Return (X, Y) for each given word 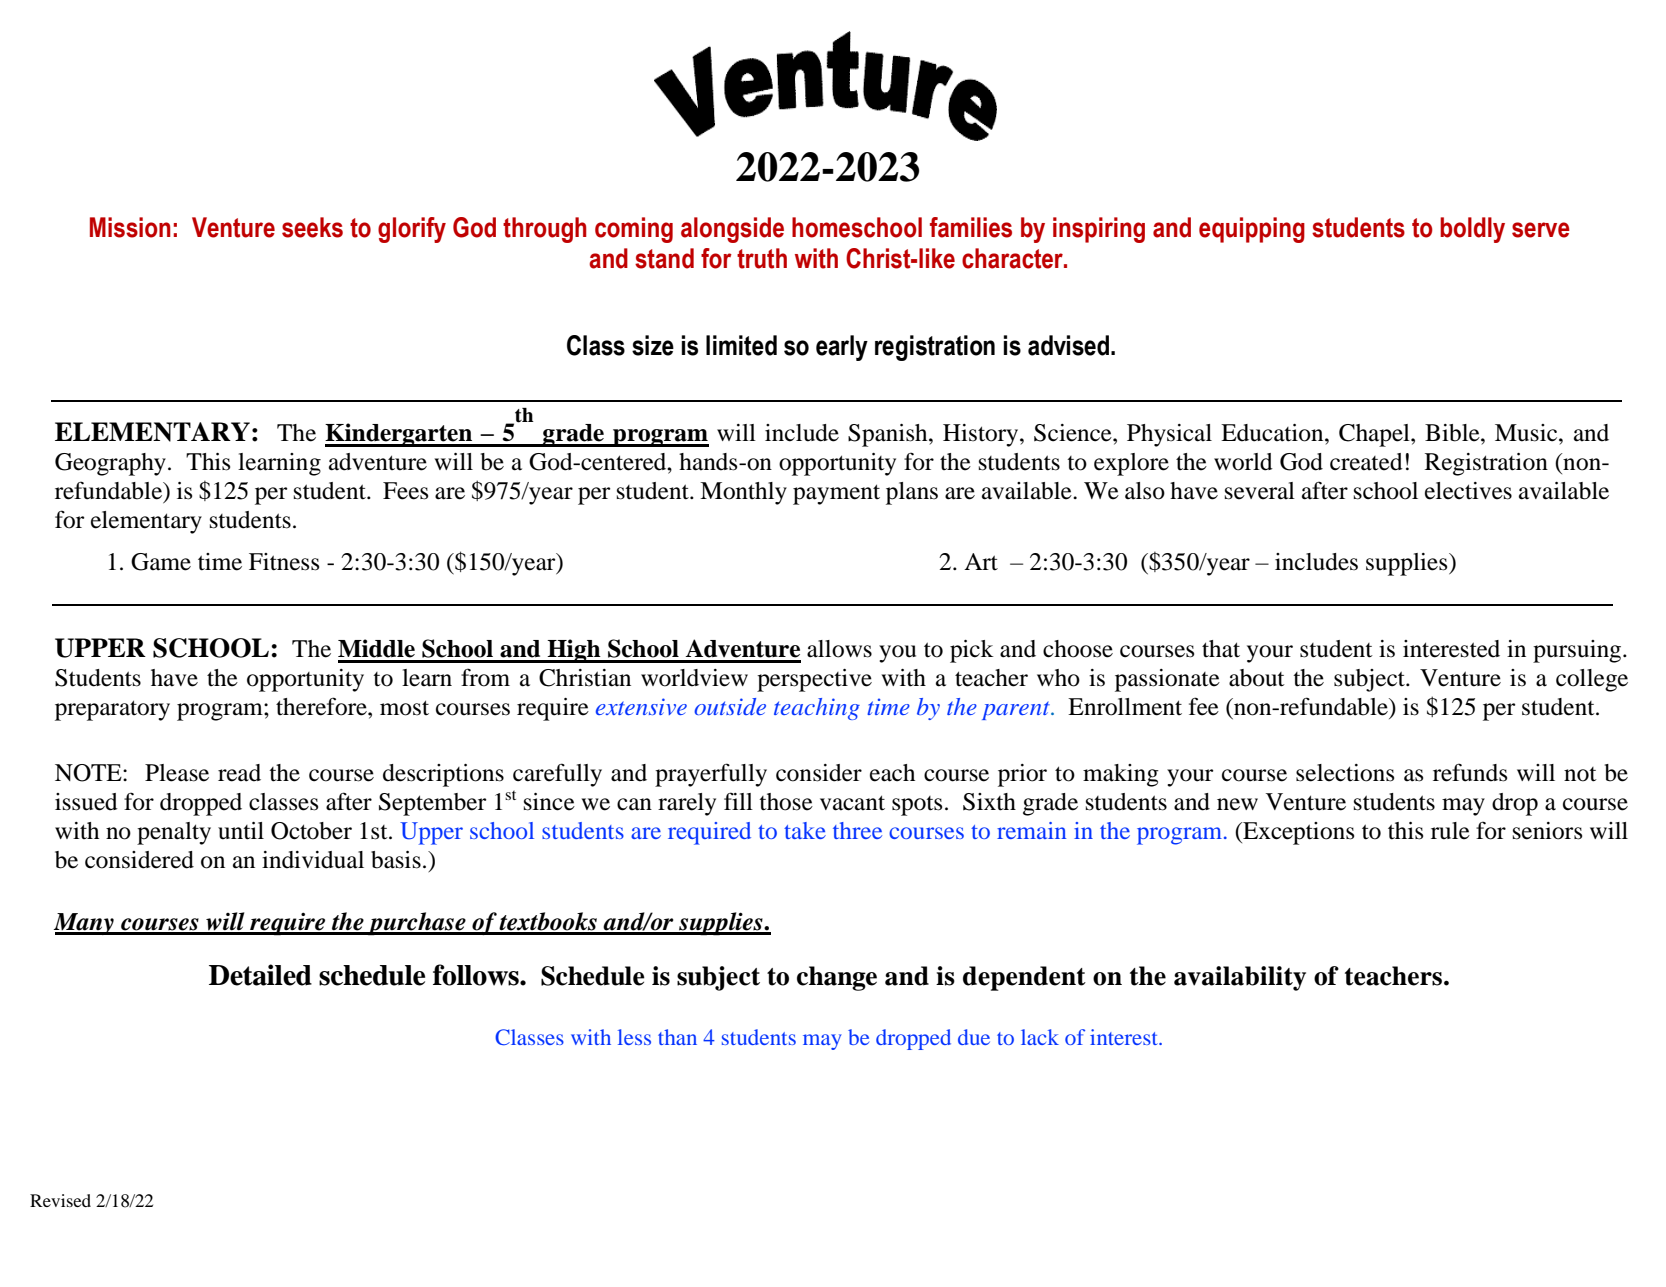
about (1257, 678)
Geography (110, 464)
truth (762, 258)
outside (730, 706)
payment (836, 494)
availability (1240, 978)
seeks (312, 227)
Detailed (260, 975)
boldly (1472, 230)
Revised (60, 1200)
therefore (322, 706)
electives (1468, 491)
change (837, 978)
